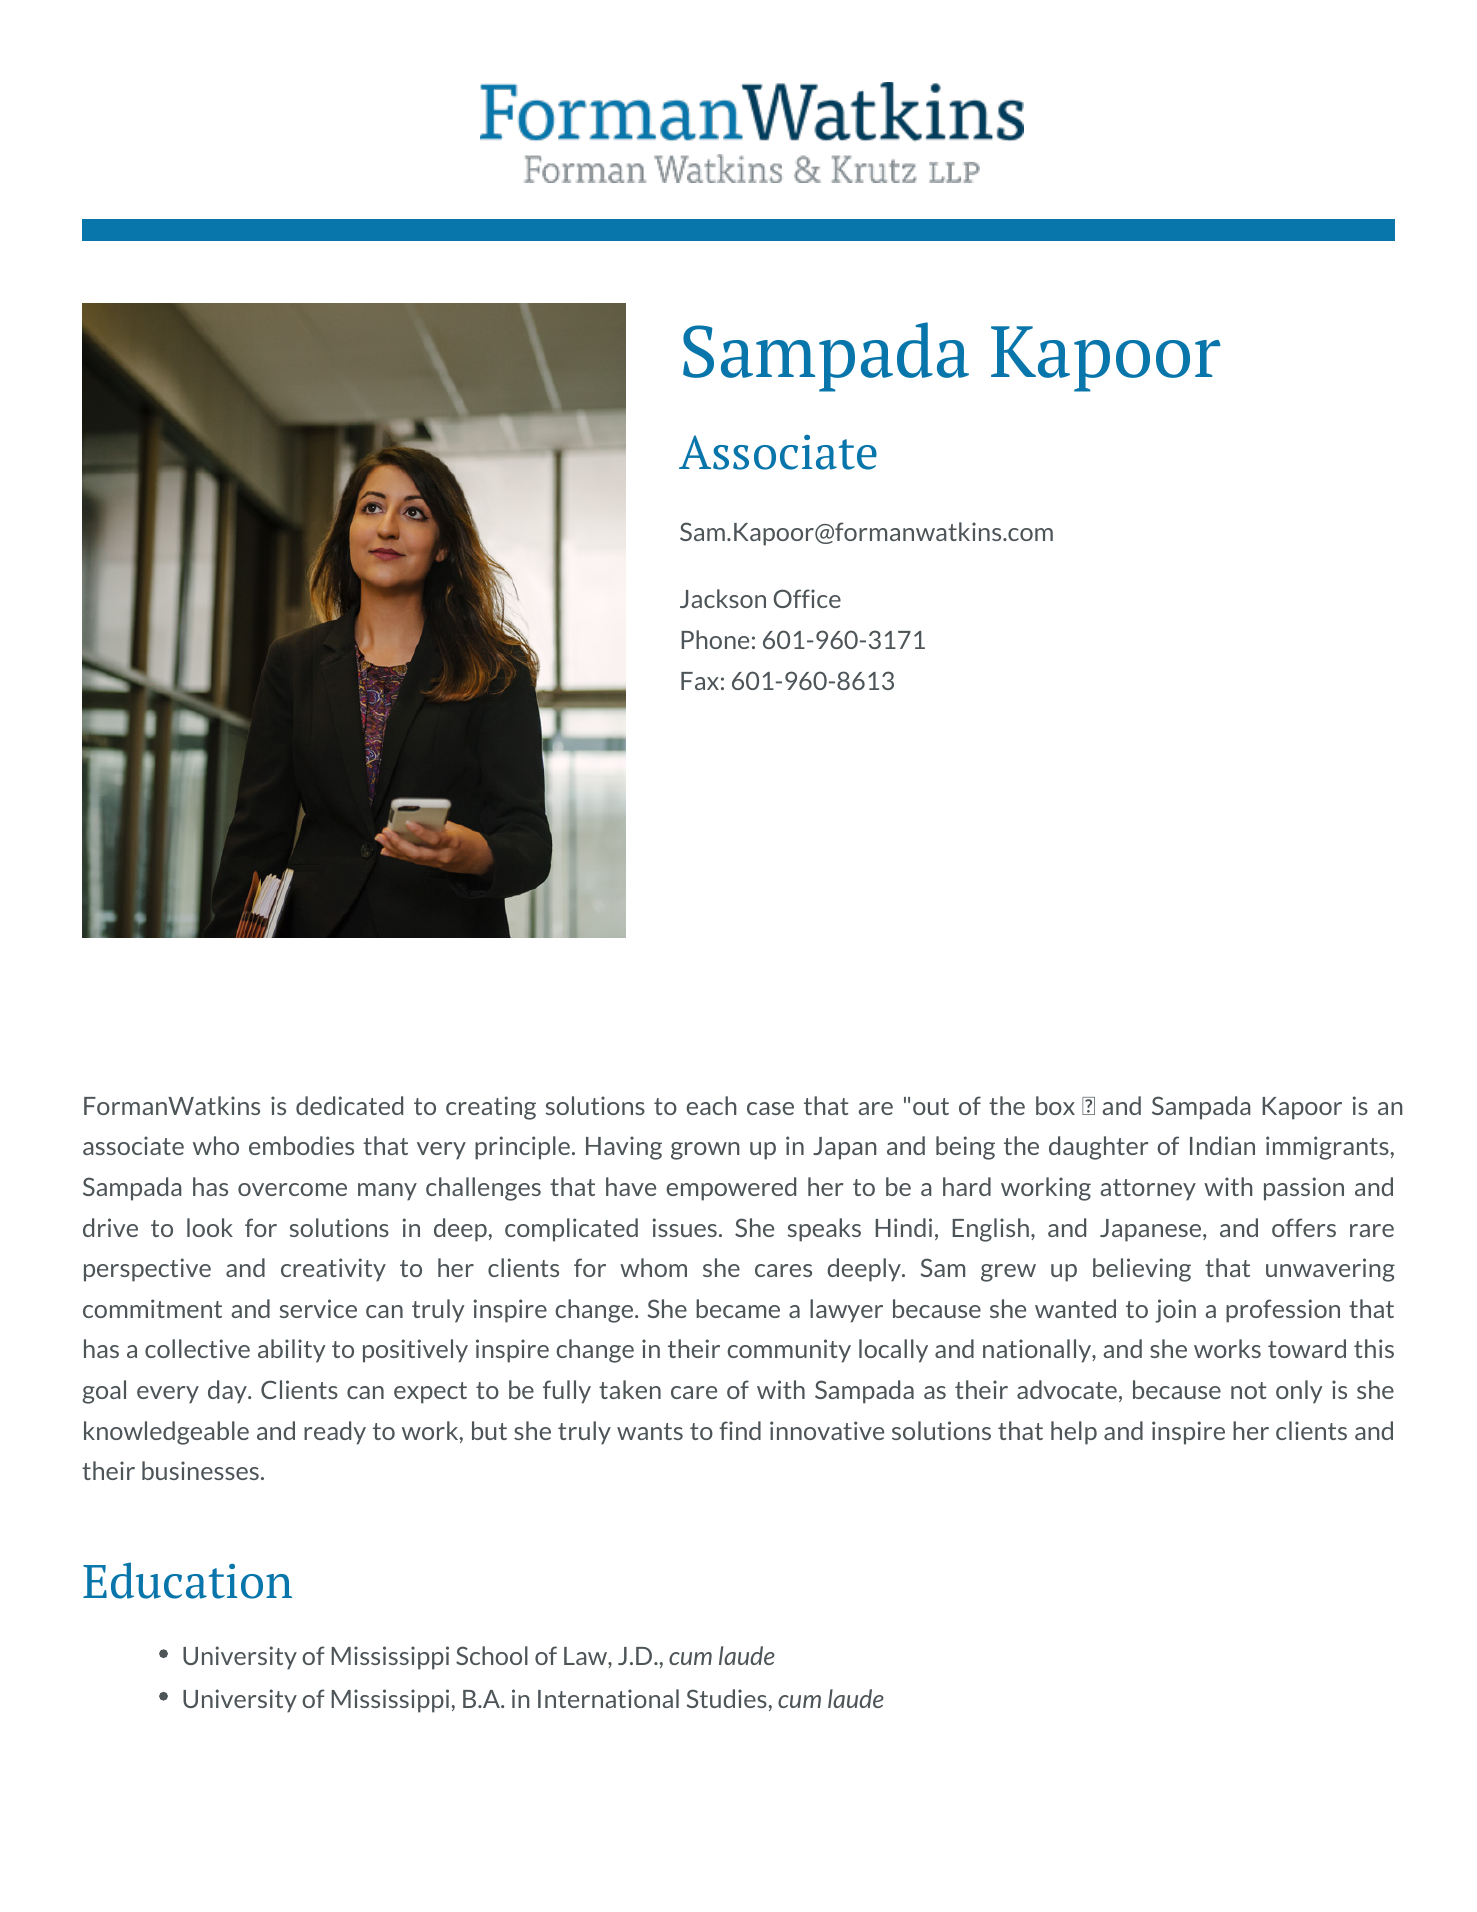  Describe the element at coordinates (1175, 1311) in the page. I see `join` at that location.
